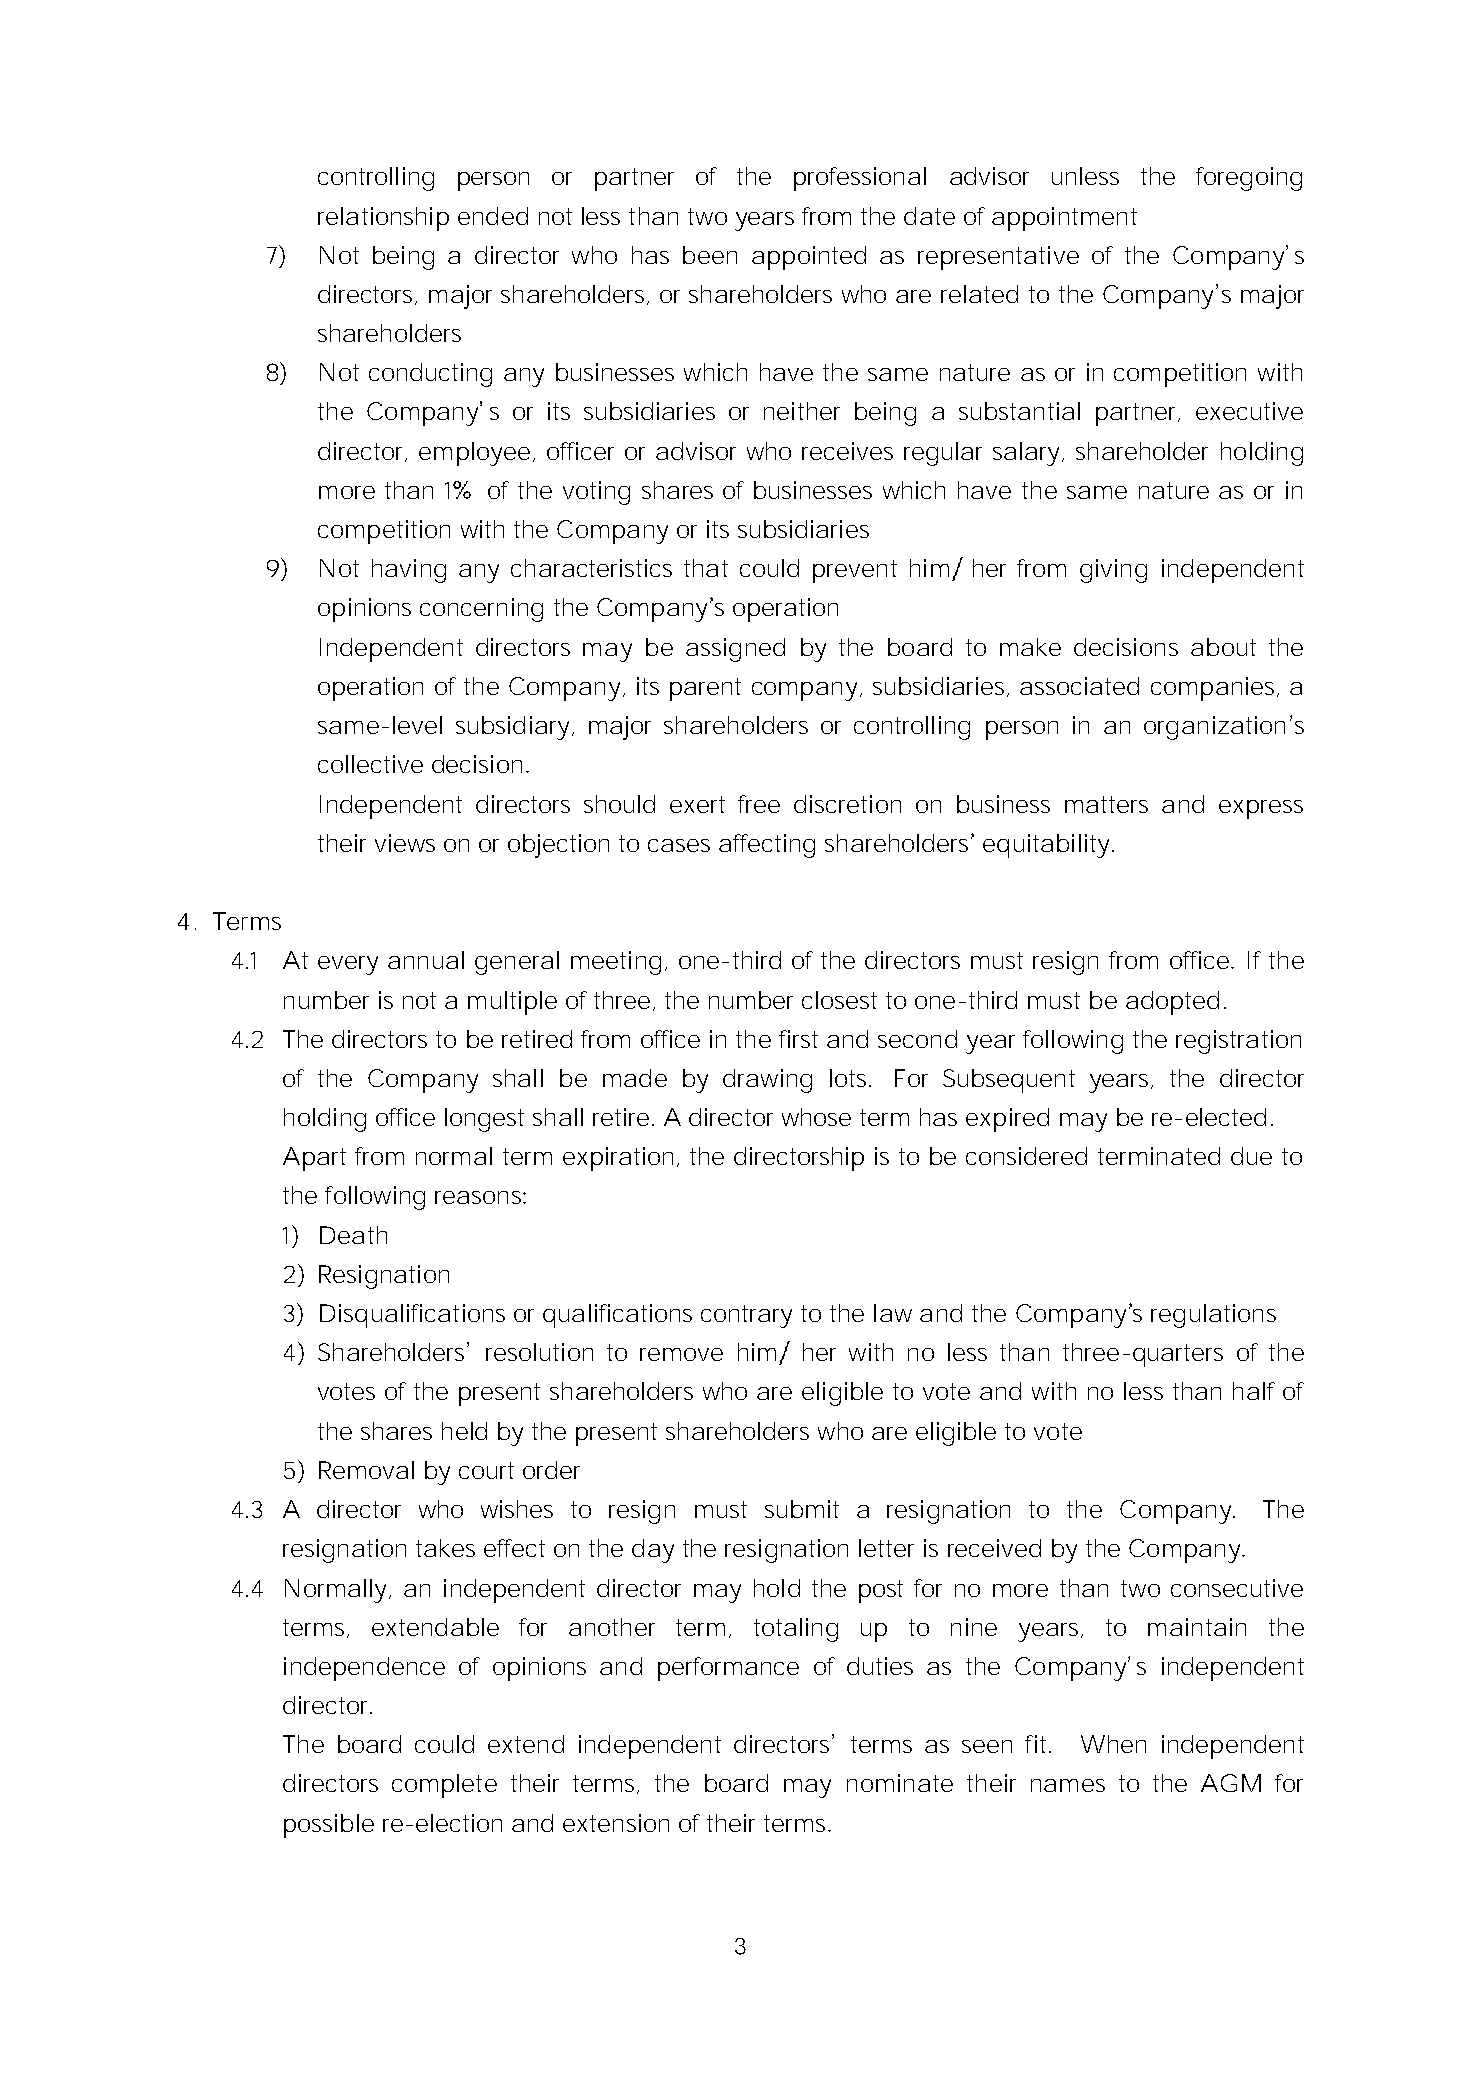  Describe the element at coordinates (430, 375) in the page. I see `conducting` at that location.
